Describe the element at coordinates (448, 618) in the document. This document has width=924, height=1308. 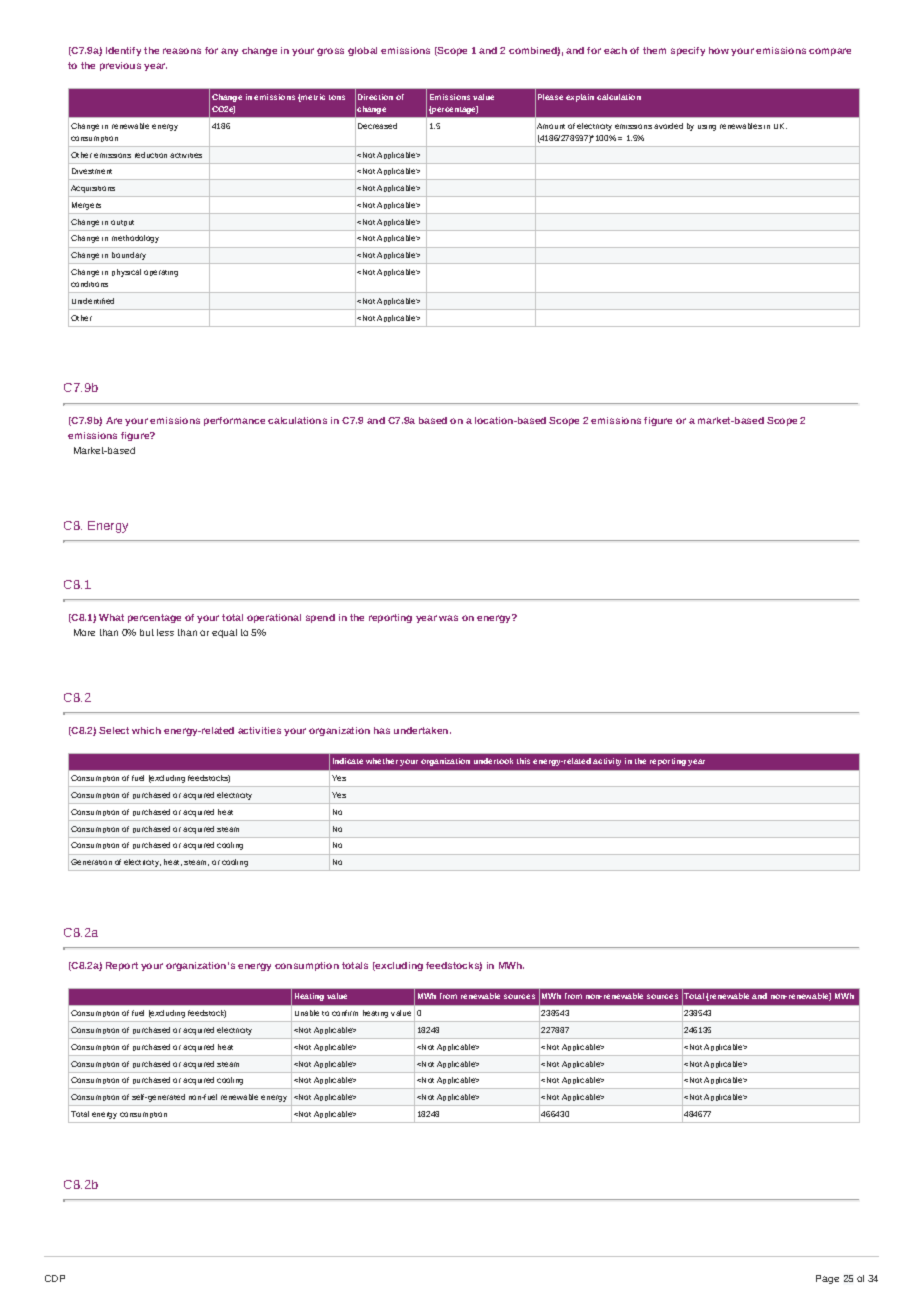
I see `was` at that location.
